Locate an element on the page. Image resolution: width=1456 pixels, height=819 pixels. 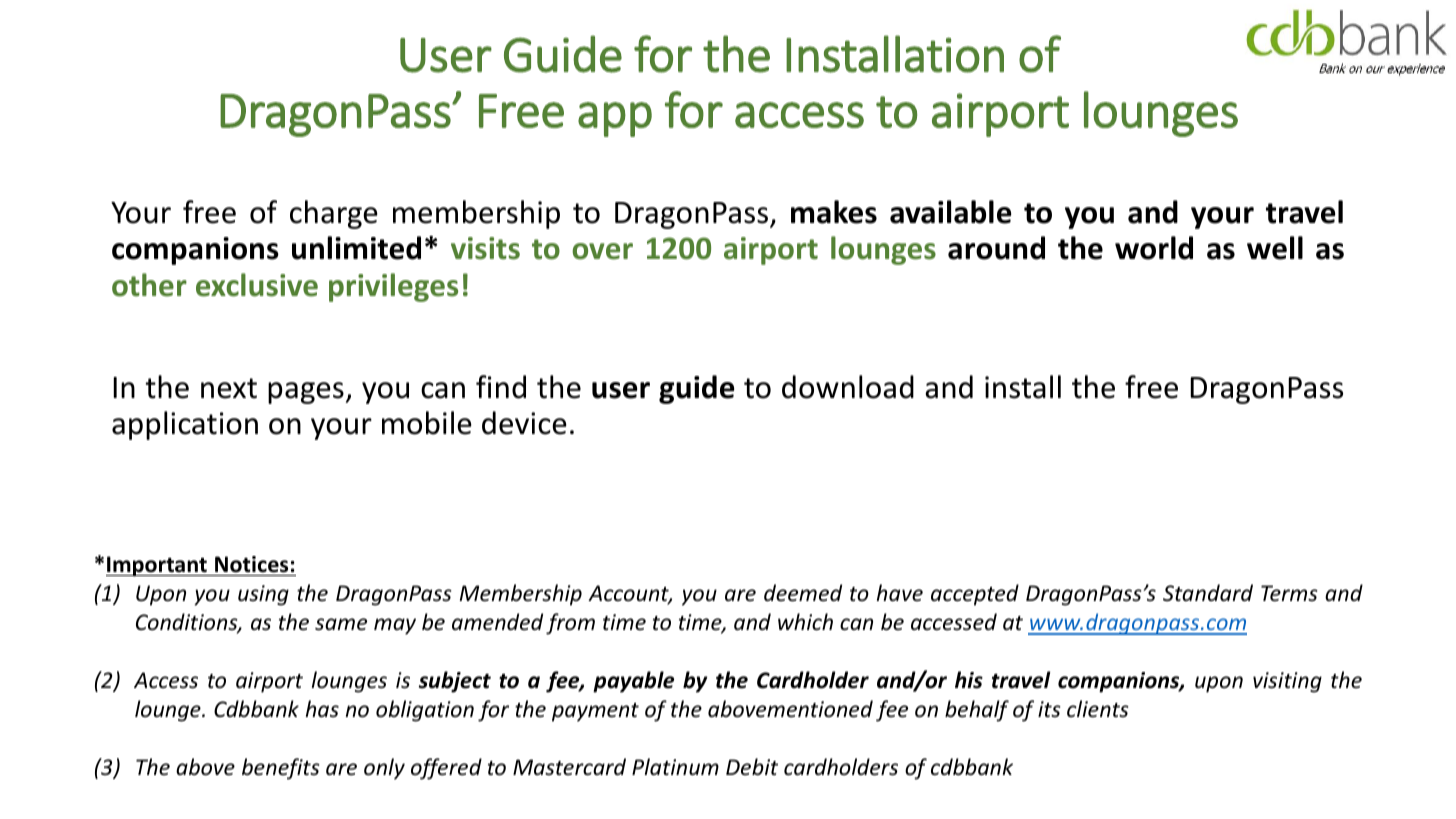
device is located at coordinates (524, 423).
